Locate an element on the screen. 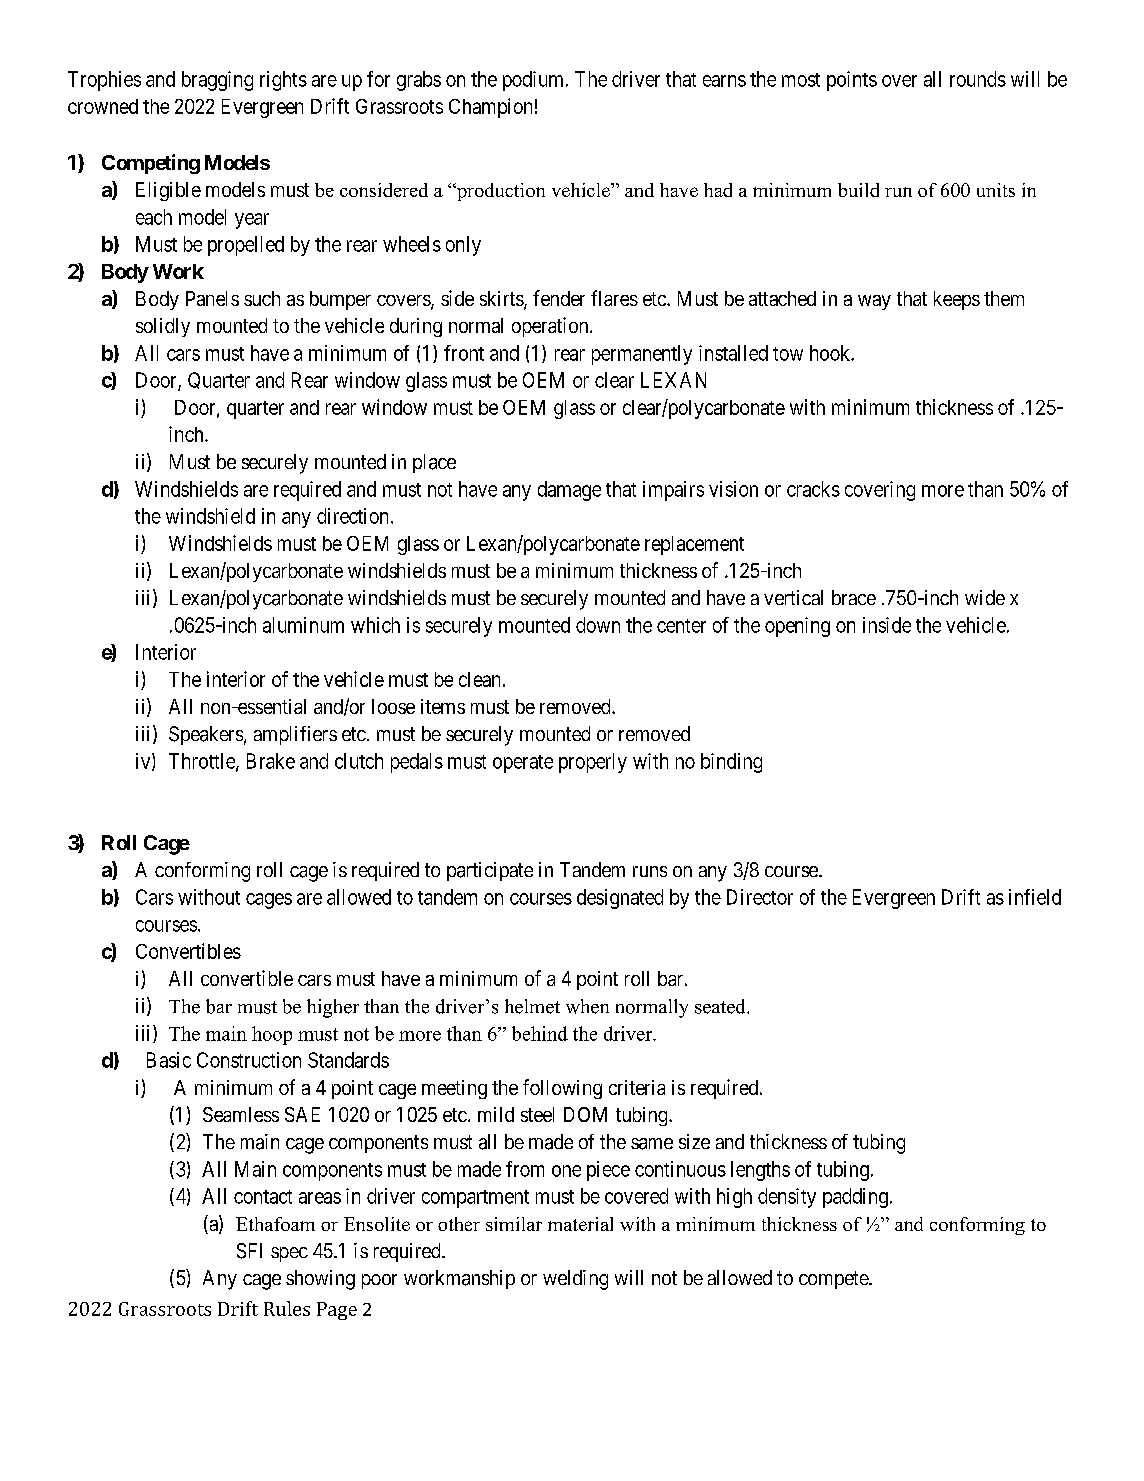  hoop is located at coordinates (272, 1035).
